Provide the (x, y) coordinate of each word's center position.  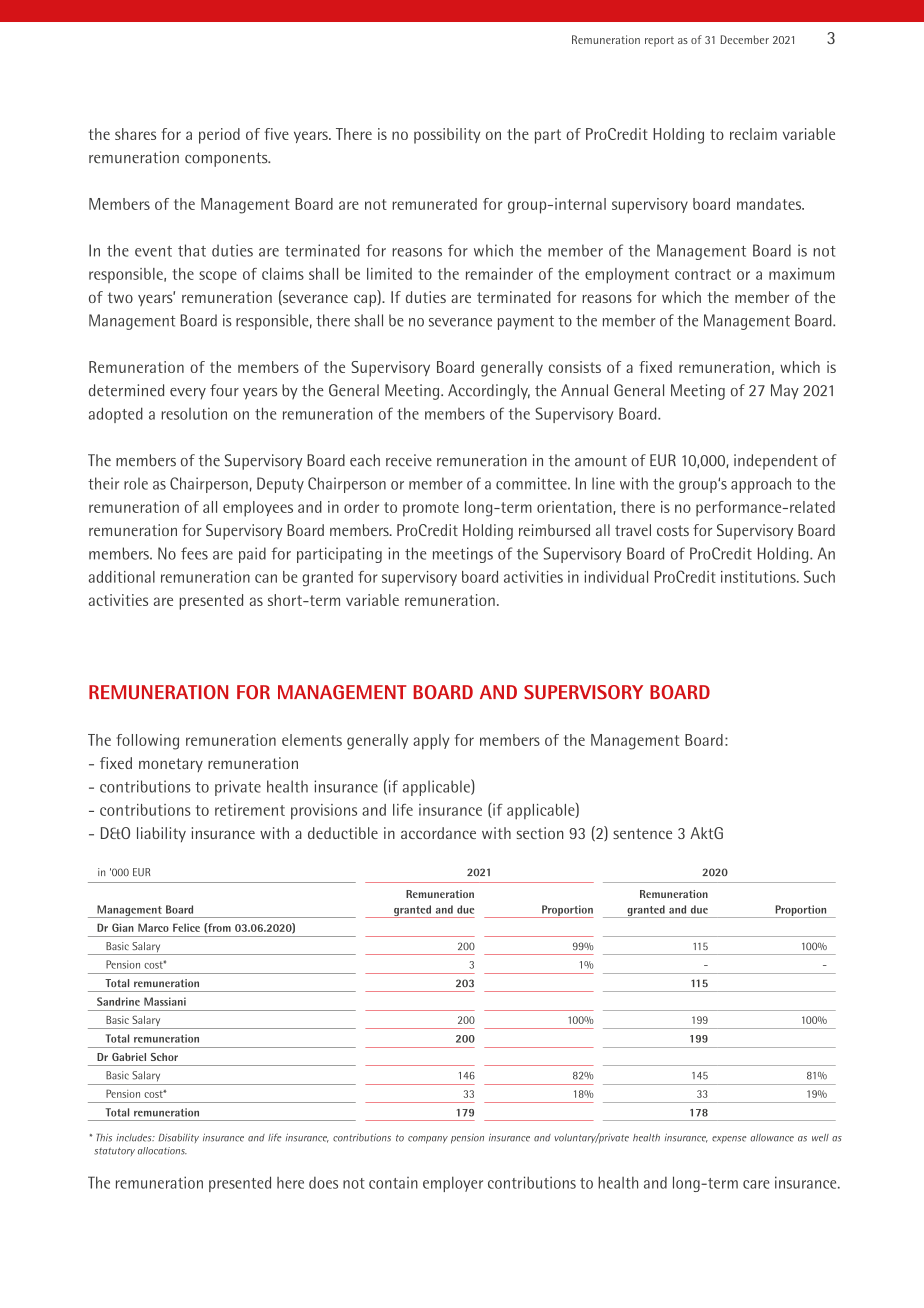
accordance (438, 833)
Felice (186, 927)
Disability (178, 1138)
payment (526, 322)
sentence (642, 833)
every (188, 394)
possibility (447, 136)
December (745, 39)
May (785, 392)
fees (194, 553)
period (219, 136)
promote (431, 509)
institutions (759, 577)
